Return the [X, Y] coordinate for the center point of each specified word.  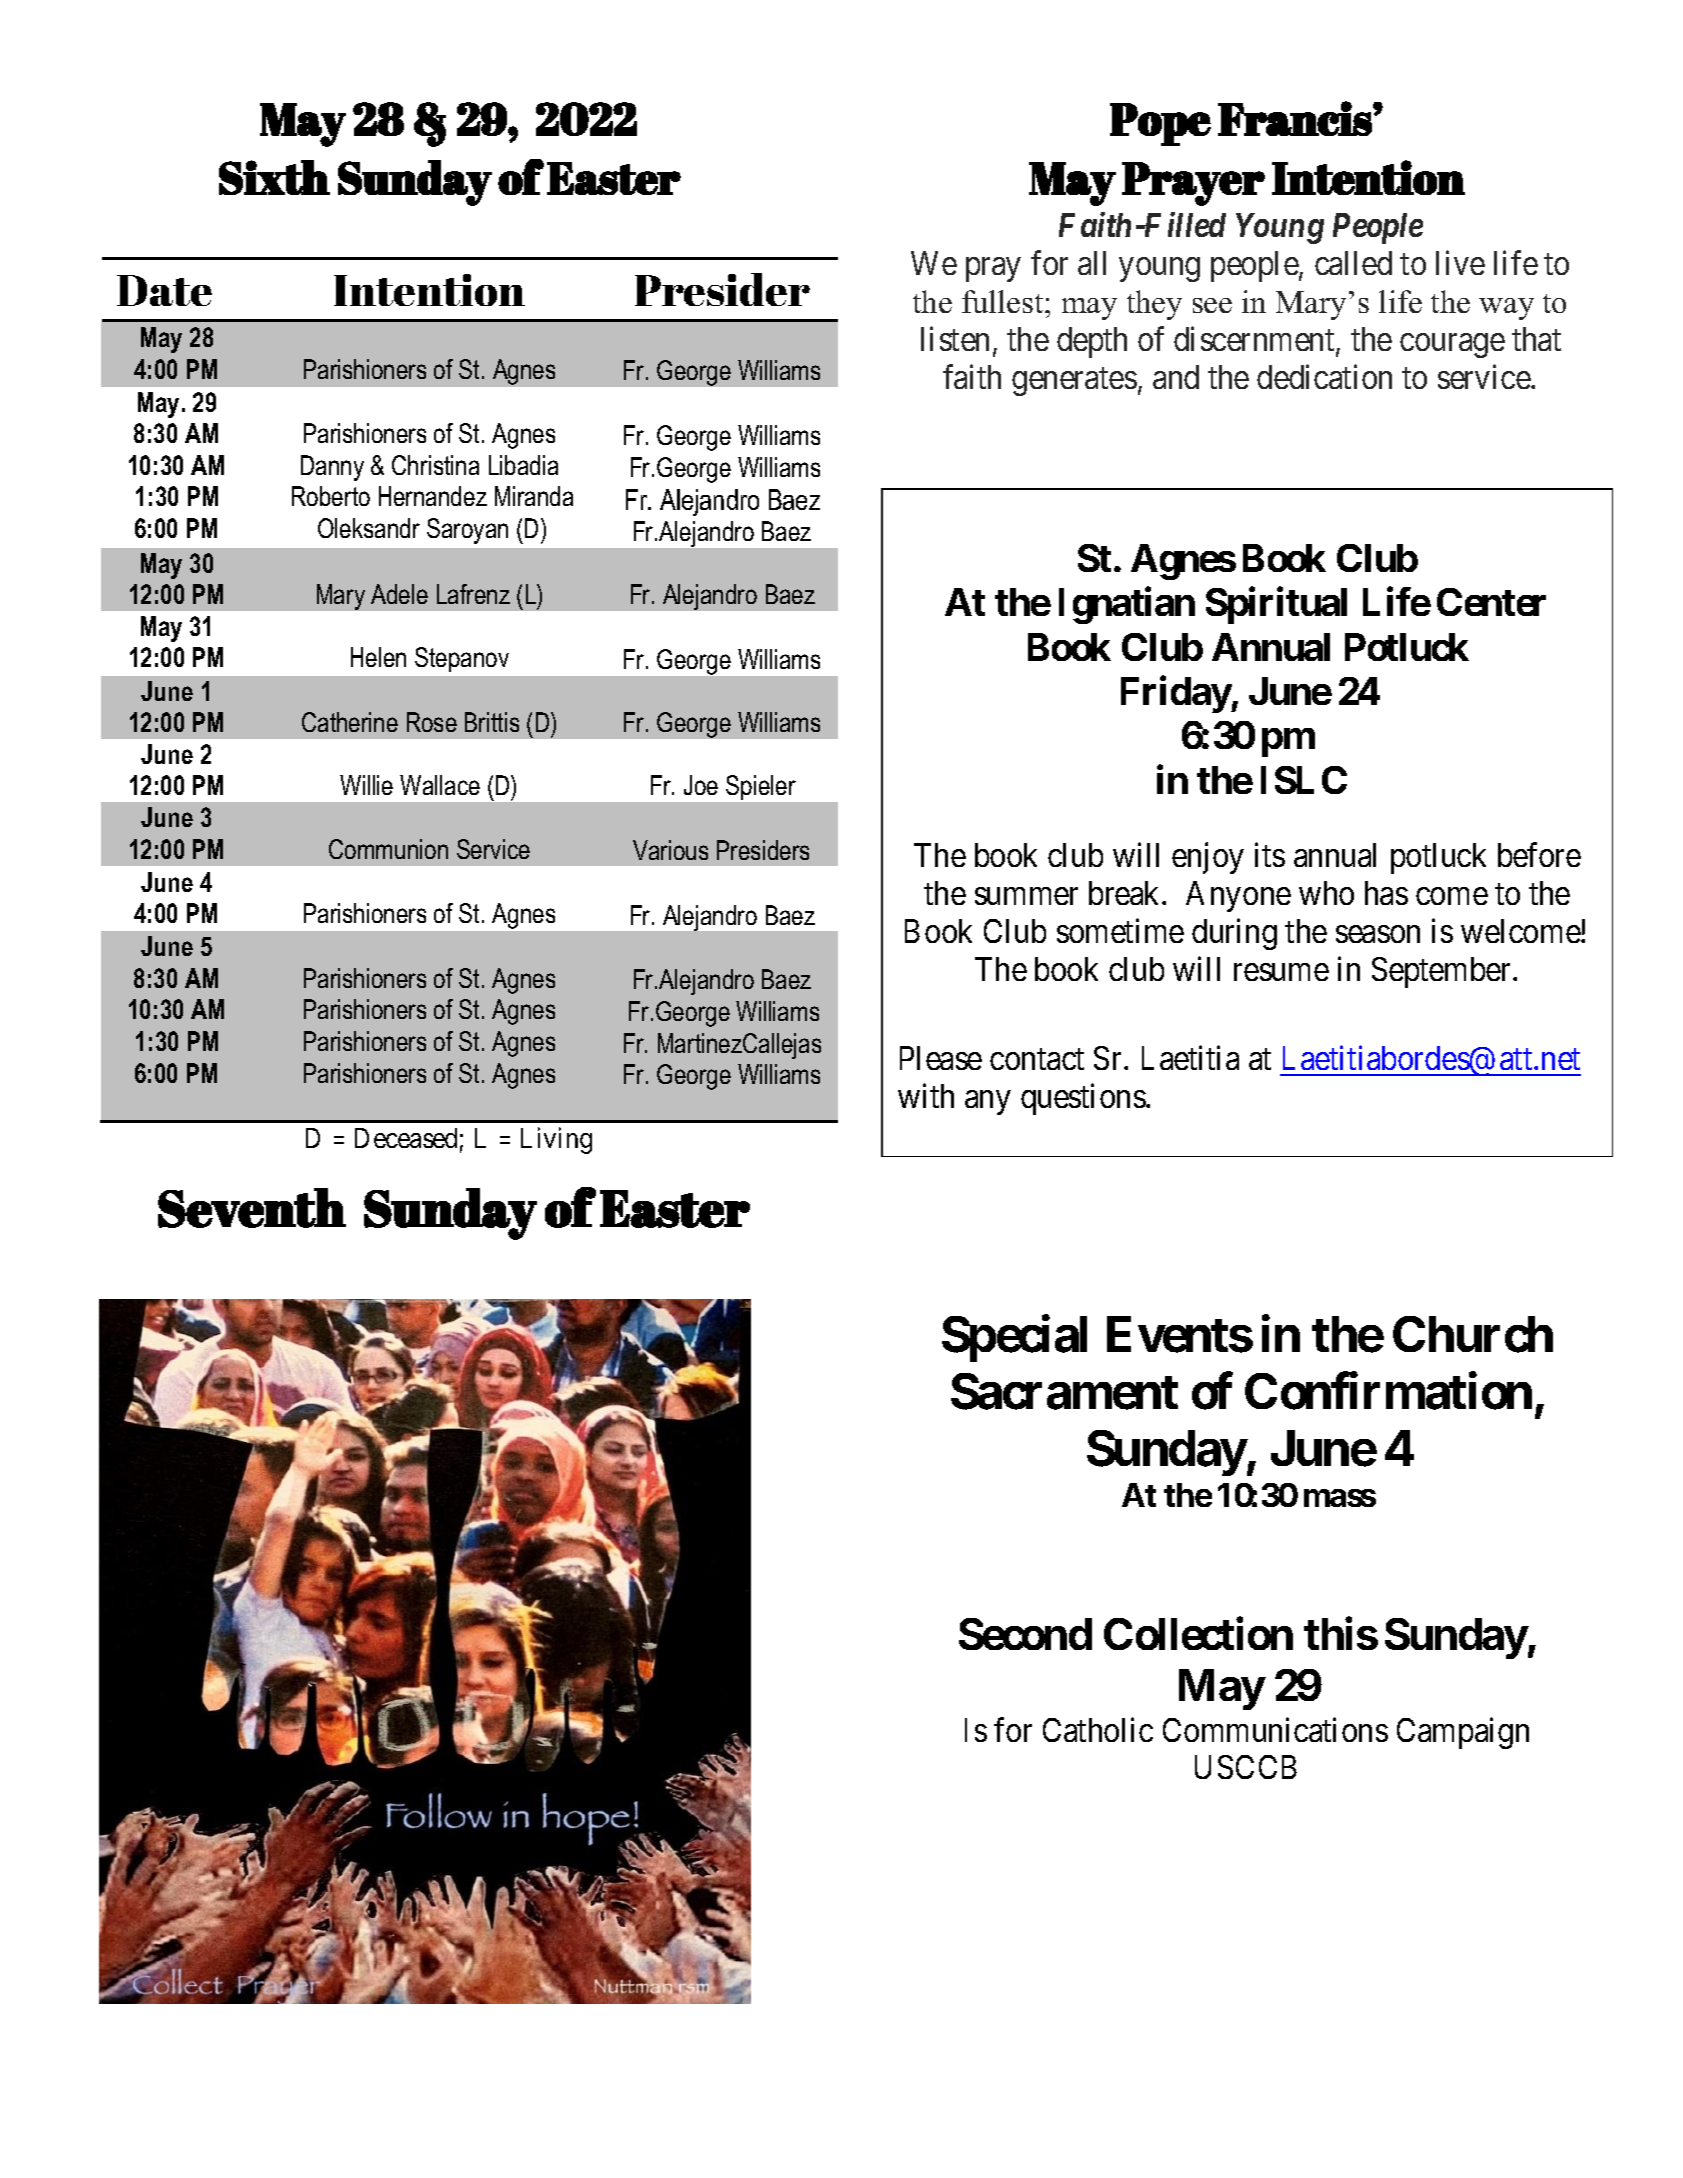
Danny [332, 468]
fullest [1004, 301]
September [1443, 972]
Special [1014, 1338]
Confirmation [1388, 1391]
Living [556, 1141]
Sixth [274, 177]
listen [955, 338]
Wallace [440, 785]
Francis [1296, 118]
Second [1025, 1634]
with [926, 1095]
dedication [1324, 376]
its [1270, 855]
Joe [701, 785]
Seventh [252, 1208]
